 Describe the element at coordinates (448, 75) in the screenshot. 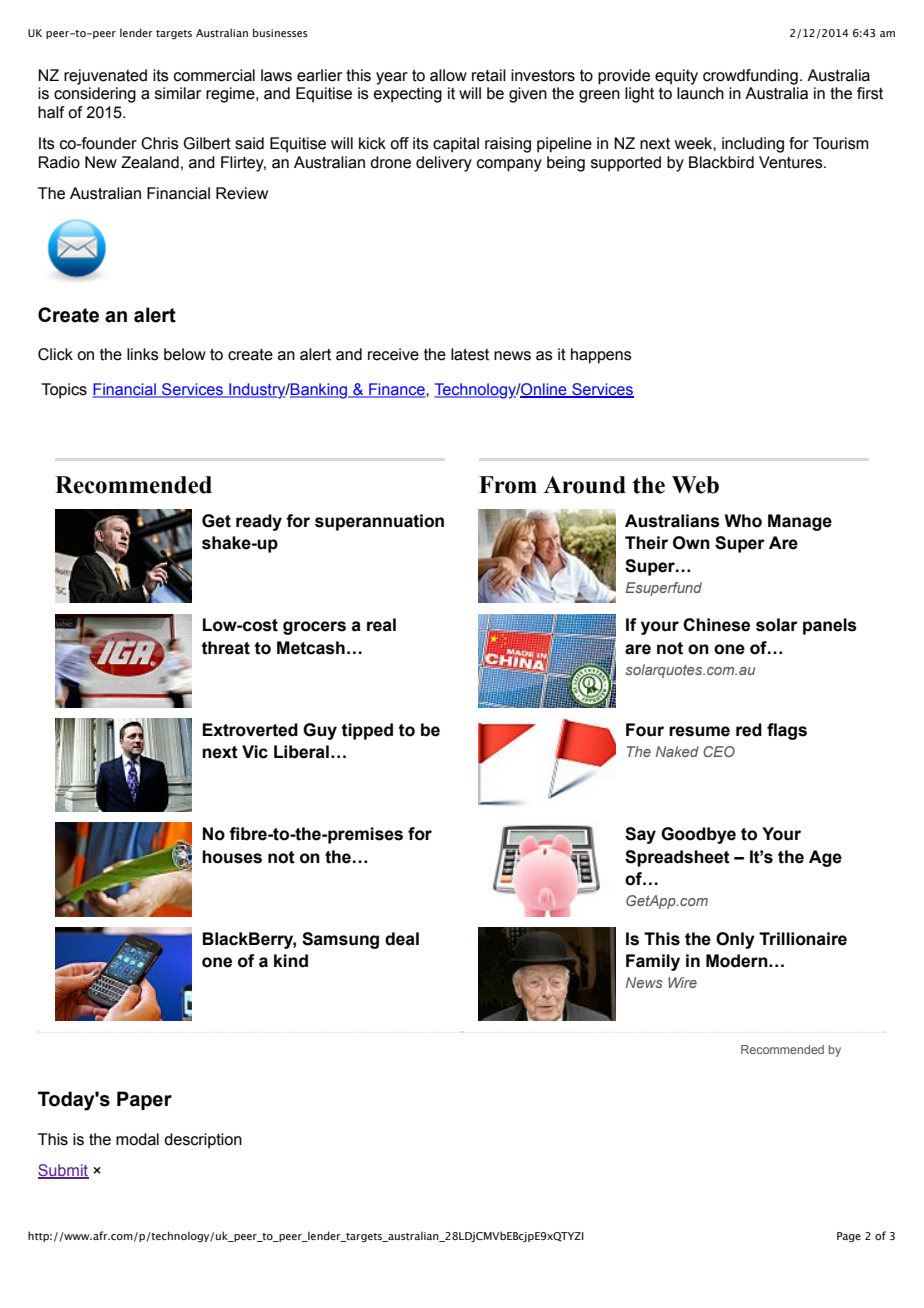

I see `allow` at that location.
